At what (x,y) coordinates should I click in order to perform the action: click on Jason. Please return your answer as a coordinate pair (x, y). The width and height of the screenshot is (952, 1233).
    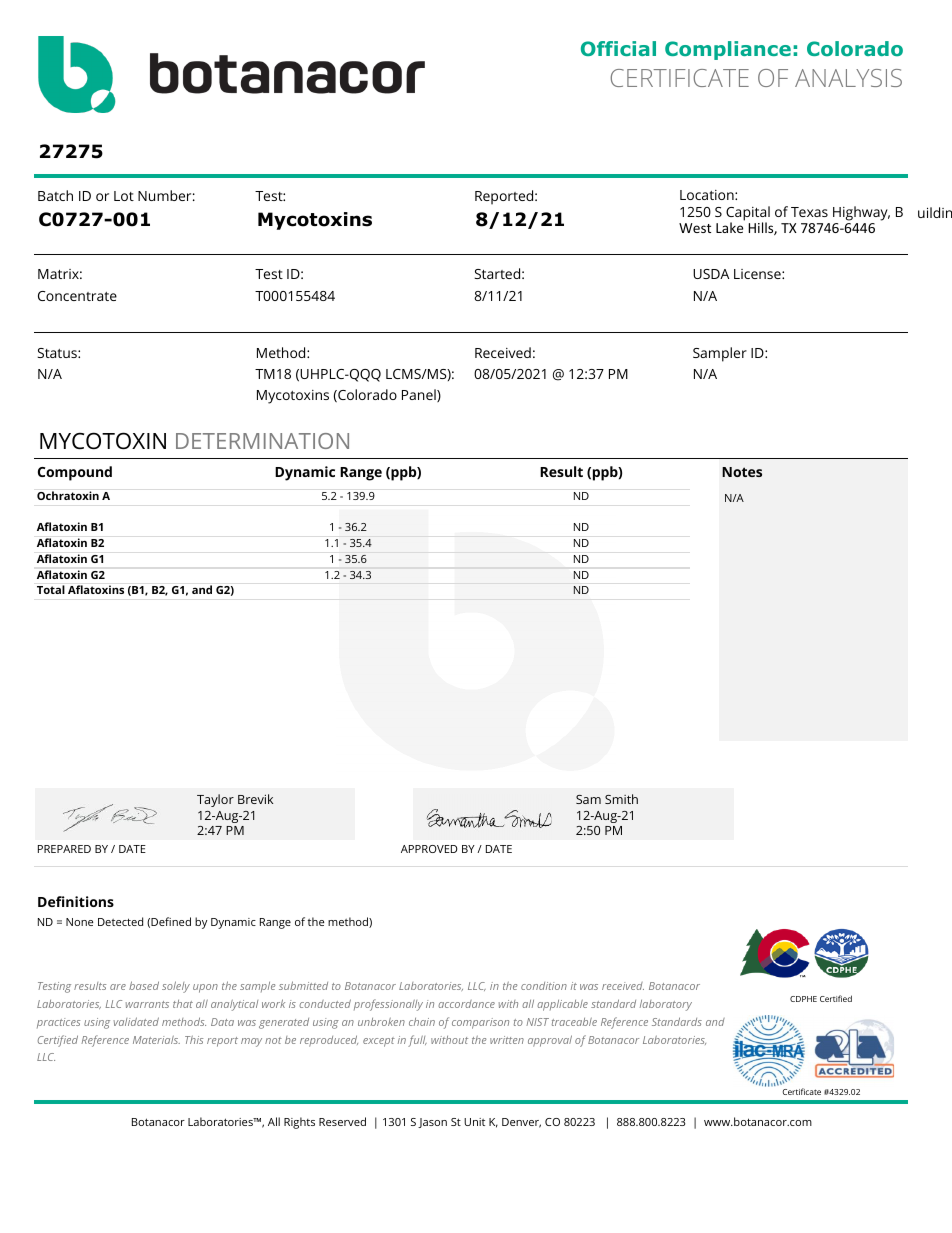
    Looking at the image, I should click on (432, 1123).
